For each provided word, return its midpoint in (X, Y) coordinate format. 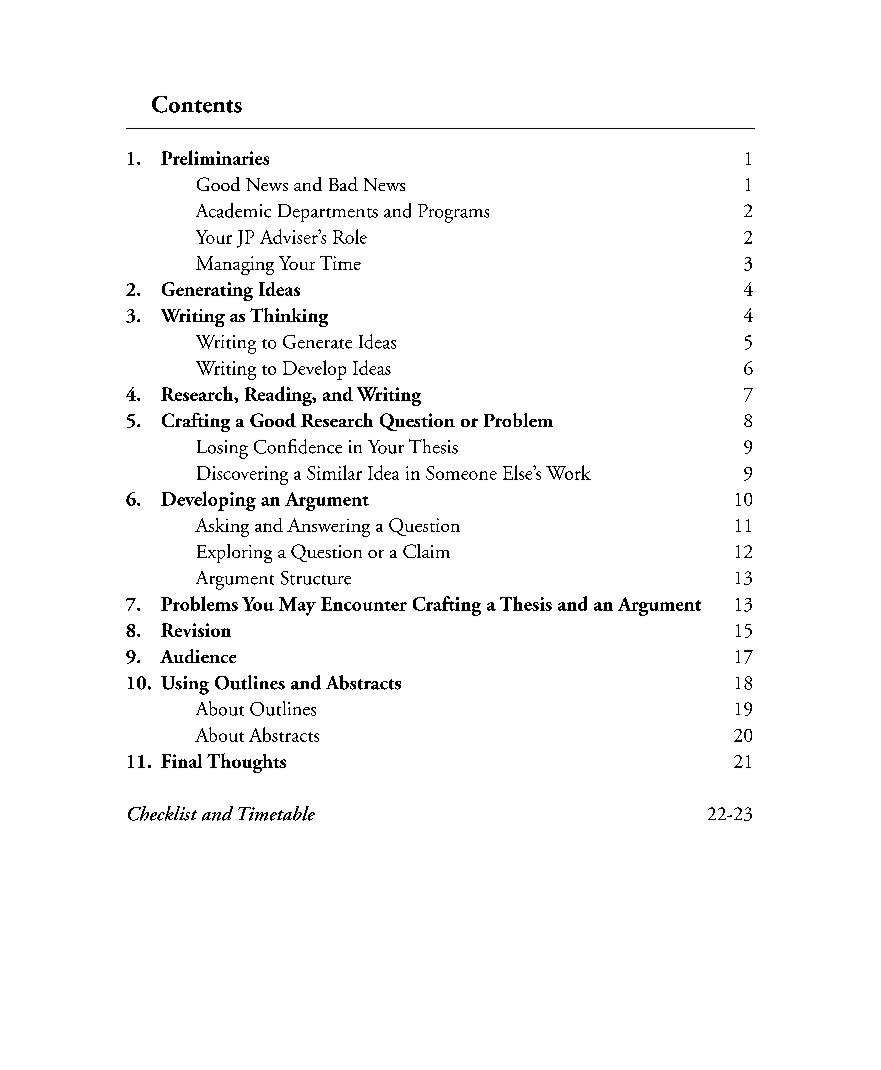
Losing (222, 449)
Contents (197, 104)
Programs (453, 213)
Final (181, 761)
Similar (334, 472)
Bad (343, 184)
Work (568, 472)
